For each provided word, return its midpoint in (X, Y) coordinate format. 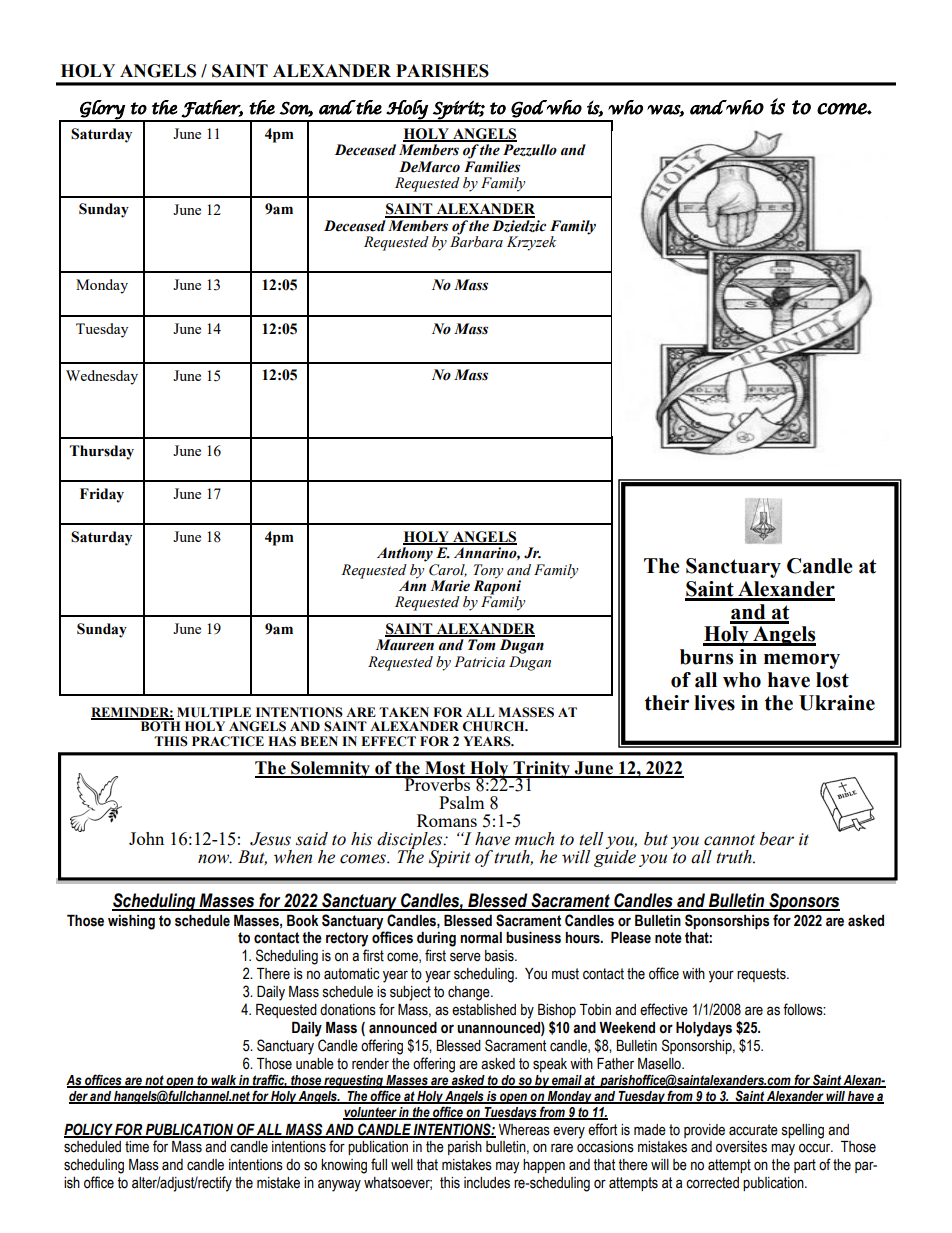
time (137, 1147)
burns (706, 657)
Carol (448, 570)
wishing (131, 922)
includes (487, 1183)
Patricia (479, 662)
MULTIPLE (214, 712)
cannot (729, 840)
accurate (753, 1130)
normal (481, 938)
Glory (102, 110)
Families (492, 165)
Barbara (476, 241)
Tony (488, 572)
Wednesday (102, 377)
